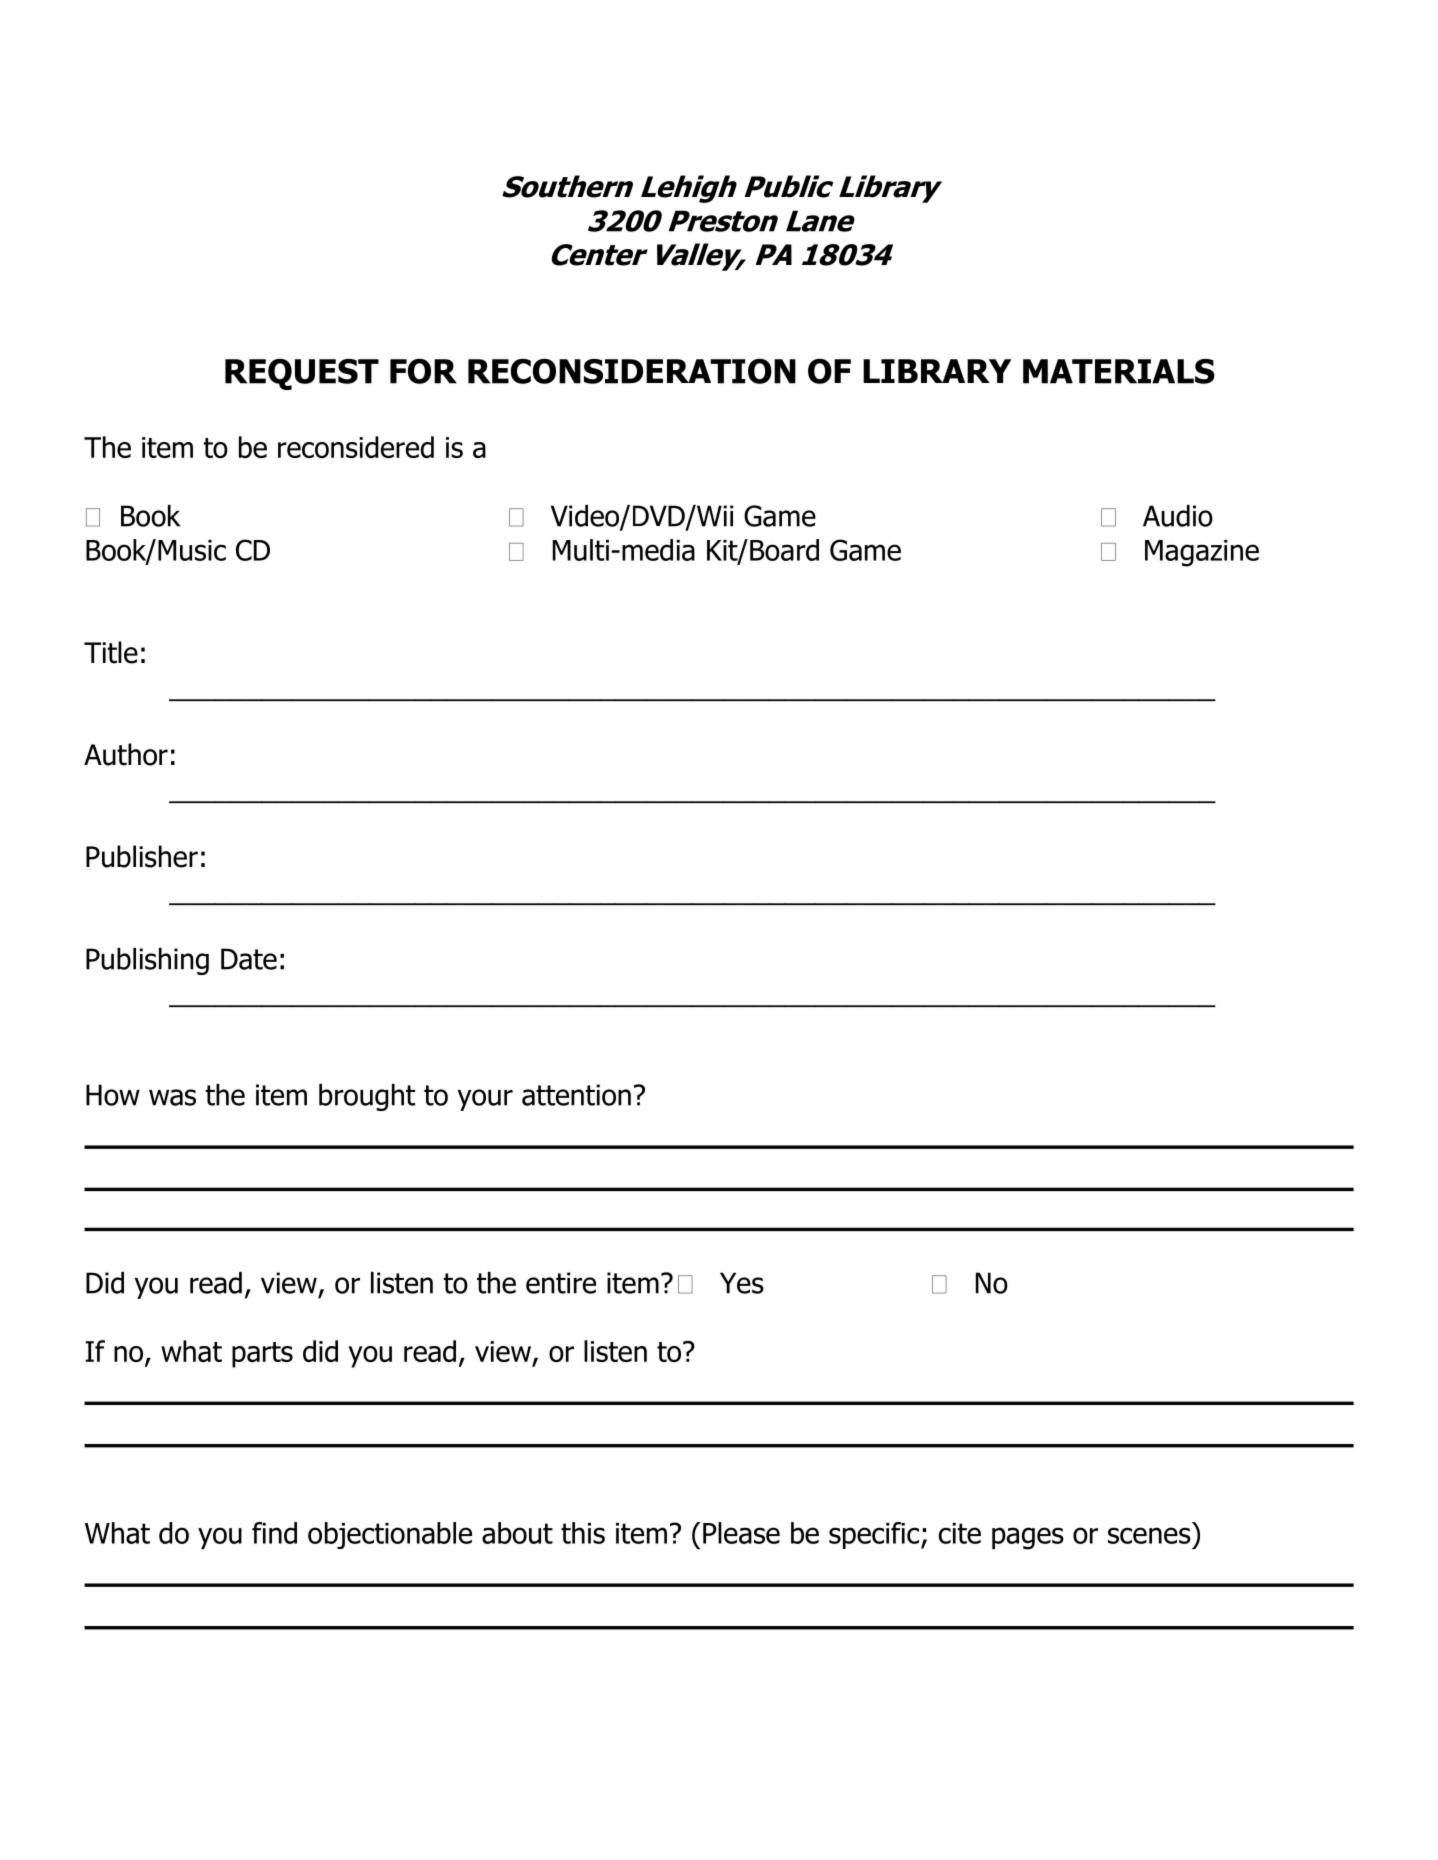 The height and width of the document is (1860, 1438). What do you see at coordinates (561, 1283) in the document?
I see `entire` at bounding box center [561, 1283].
